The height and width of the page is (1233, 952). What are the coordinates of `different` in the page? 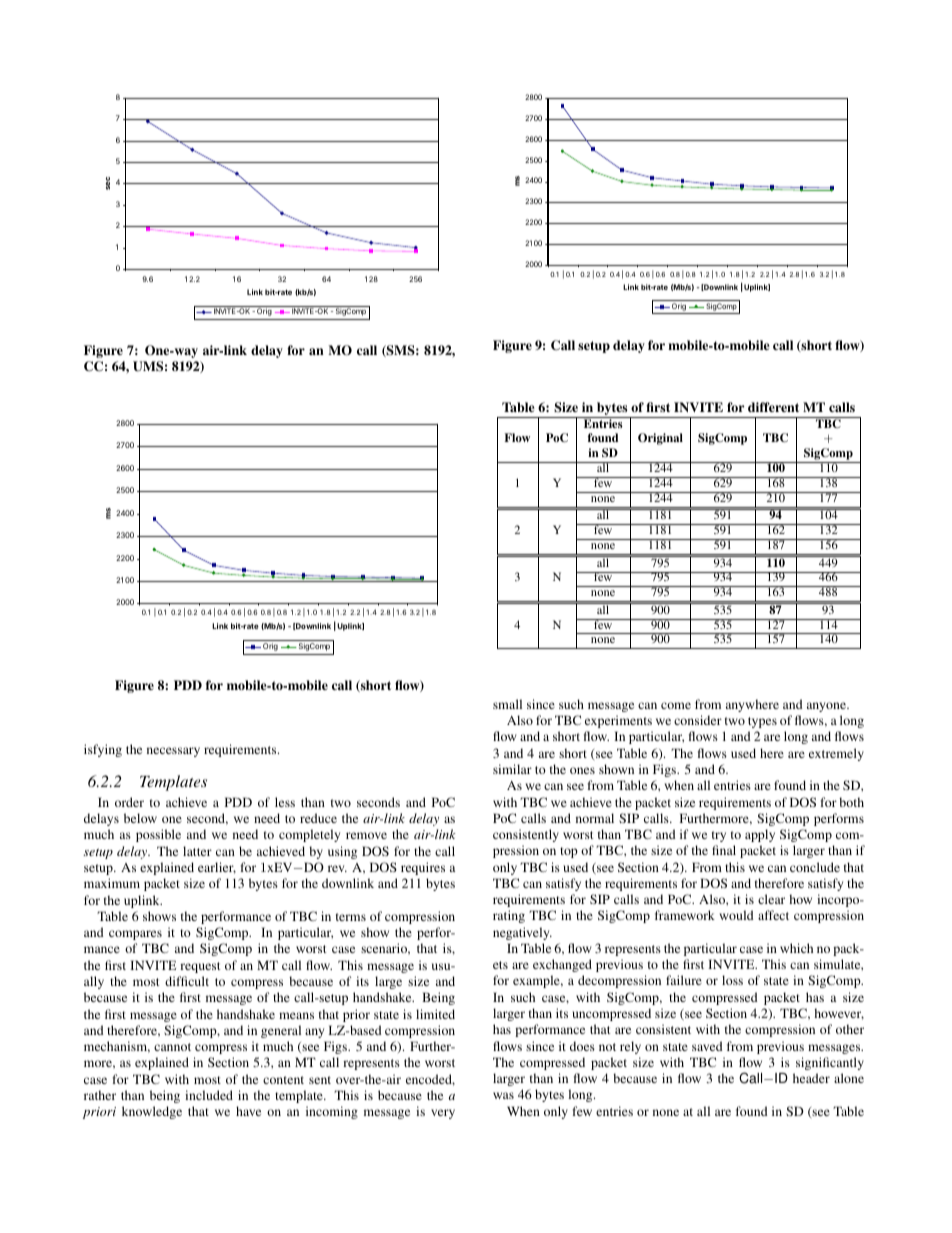 It's located at (773, 407).
